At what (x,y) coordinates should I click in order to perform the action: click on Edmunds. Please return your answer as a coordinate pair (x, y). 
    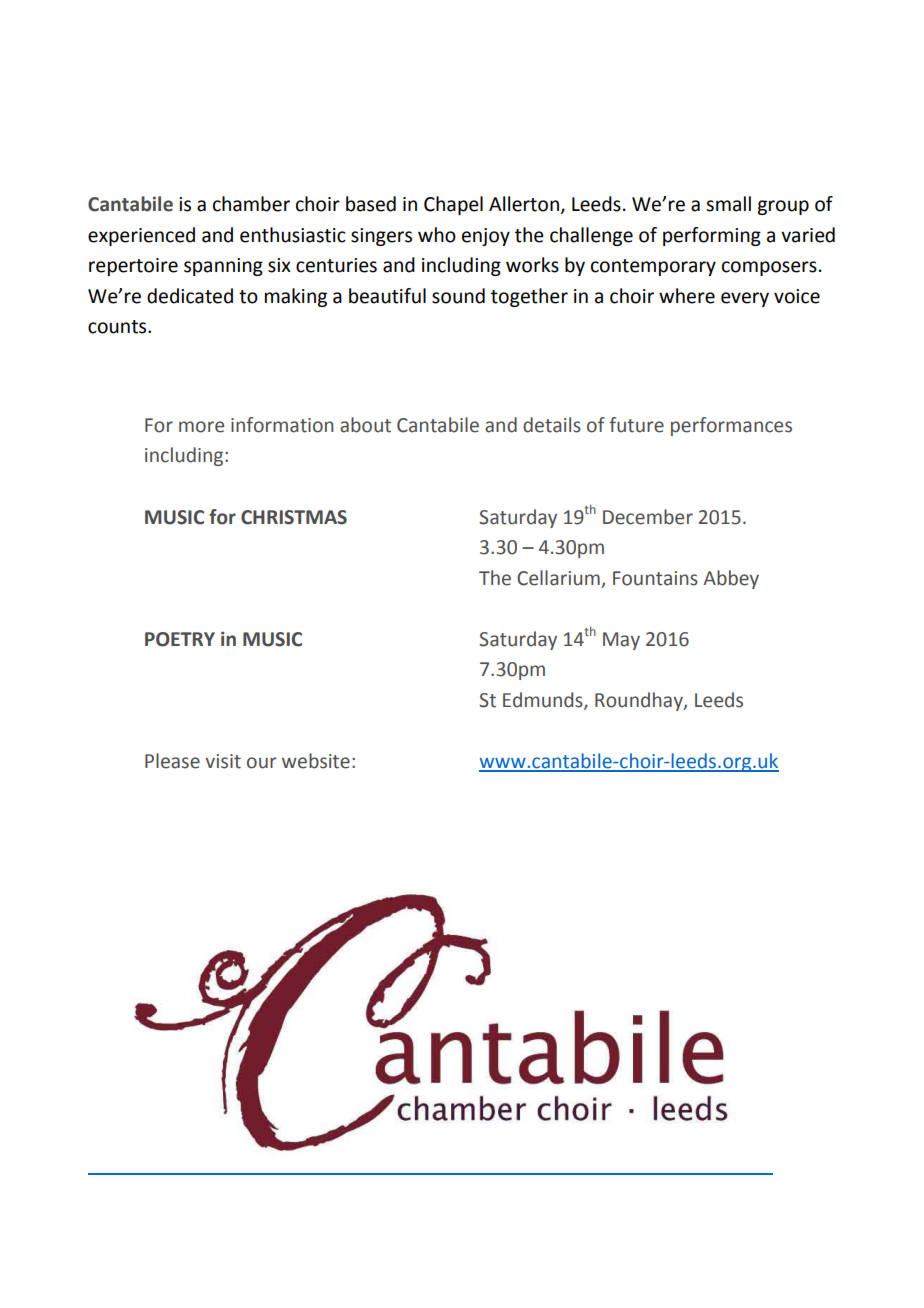
    Looking at the image, I should click on (544, 700).
